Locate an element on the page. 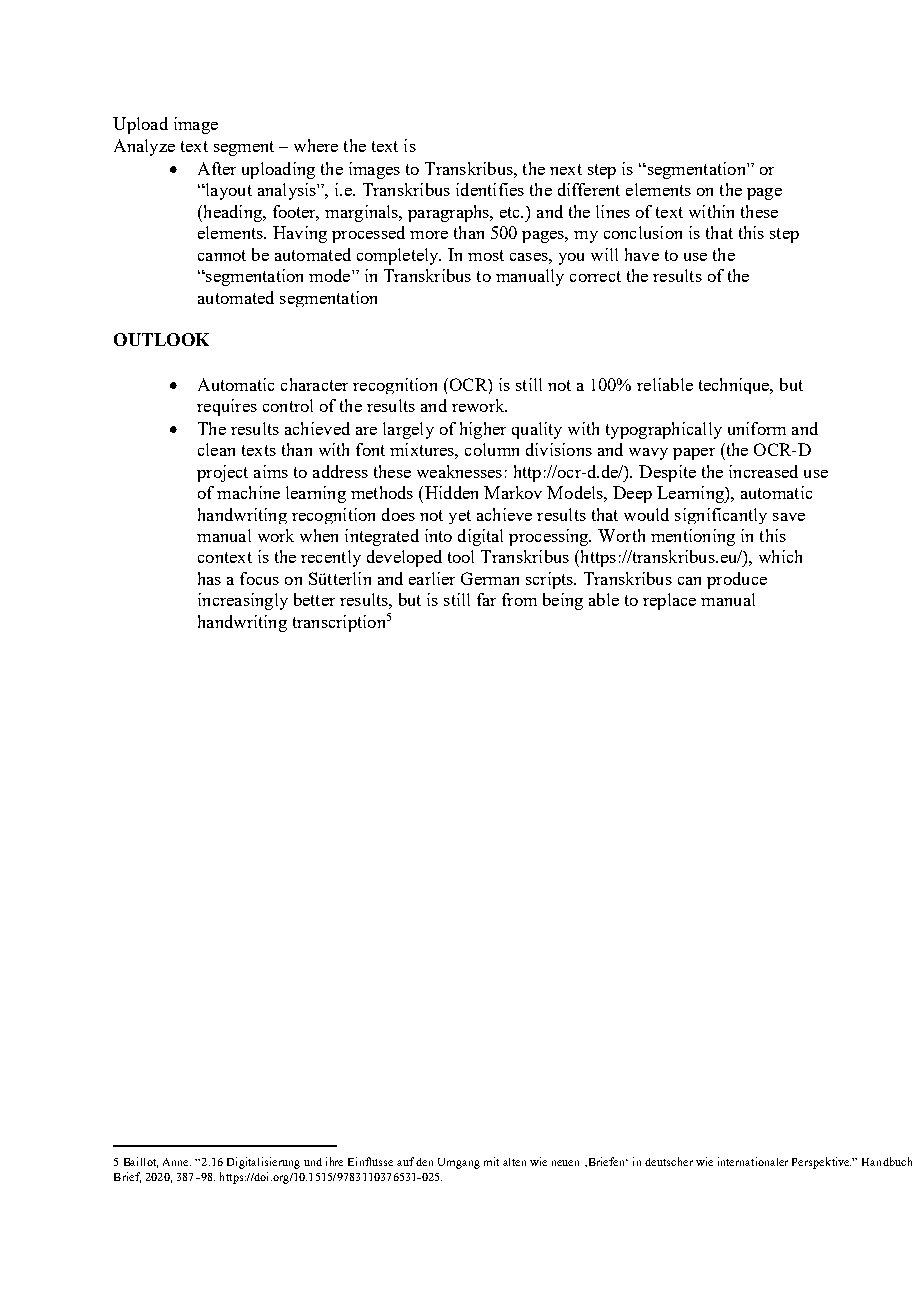 This document has height=1308, width=924. technique is located at coordinates (735, 386).
